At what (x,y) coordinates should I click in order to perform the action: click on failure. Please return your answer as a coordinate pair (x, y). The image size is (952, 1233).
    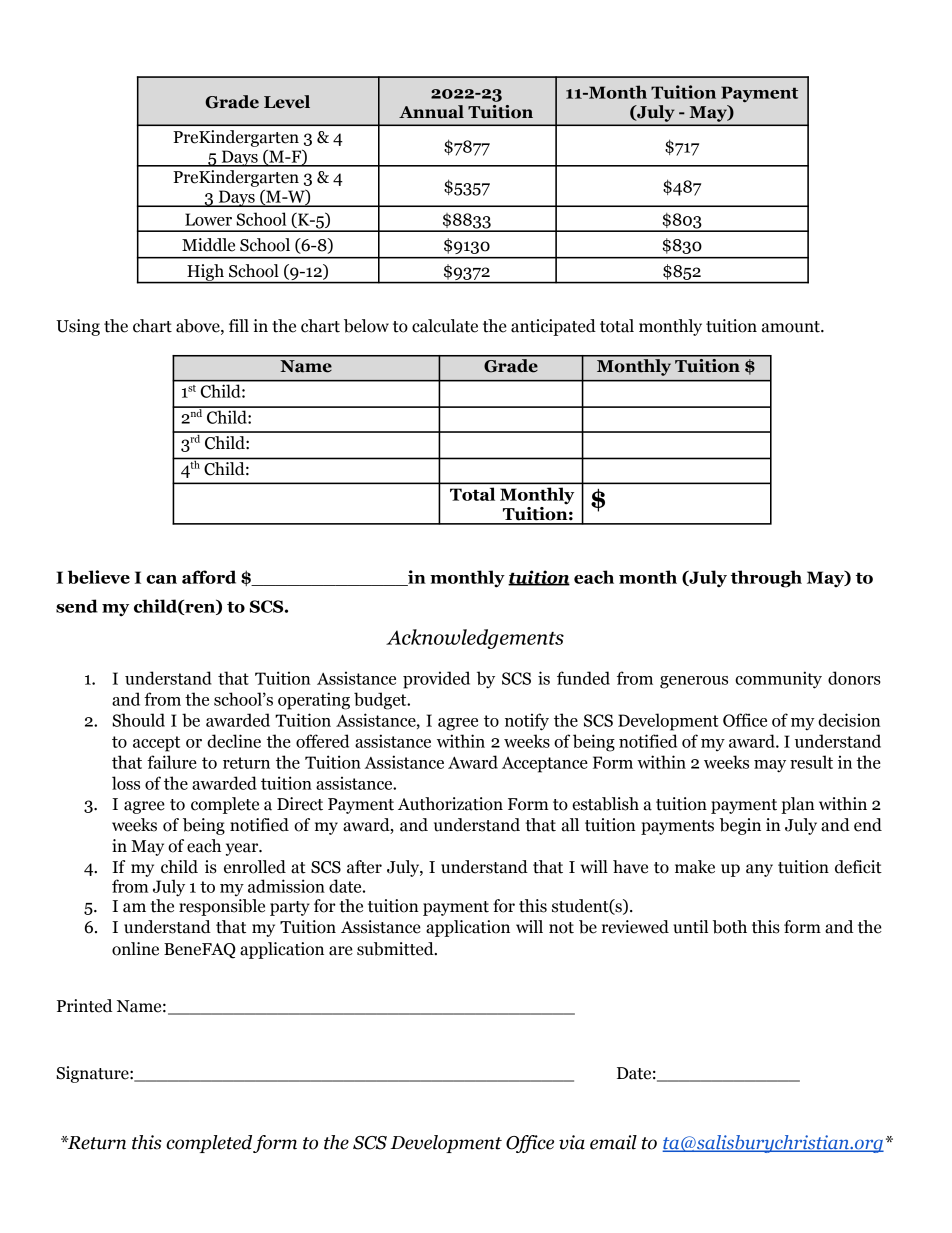
    Looking at the image, I should click on (172, 762).
